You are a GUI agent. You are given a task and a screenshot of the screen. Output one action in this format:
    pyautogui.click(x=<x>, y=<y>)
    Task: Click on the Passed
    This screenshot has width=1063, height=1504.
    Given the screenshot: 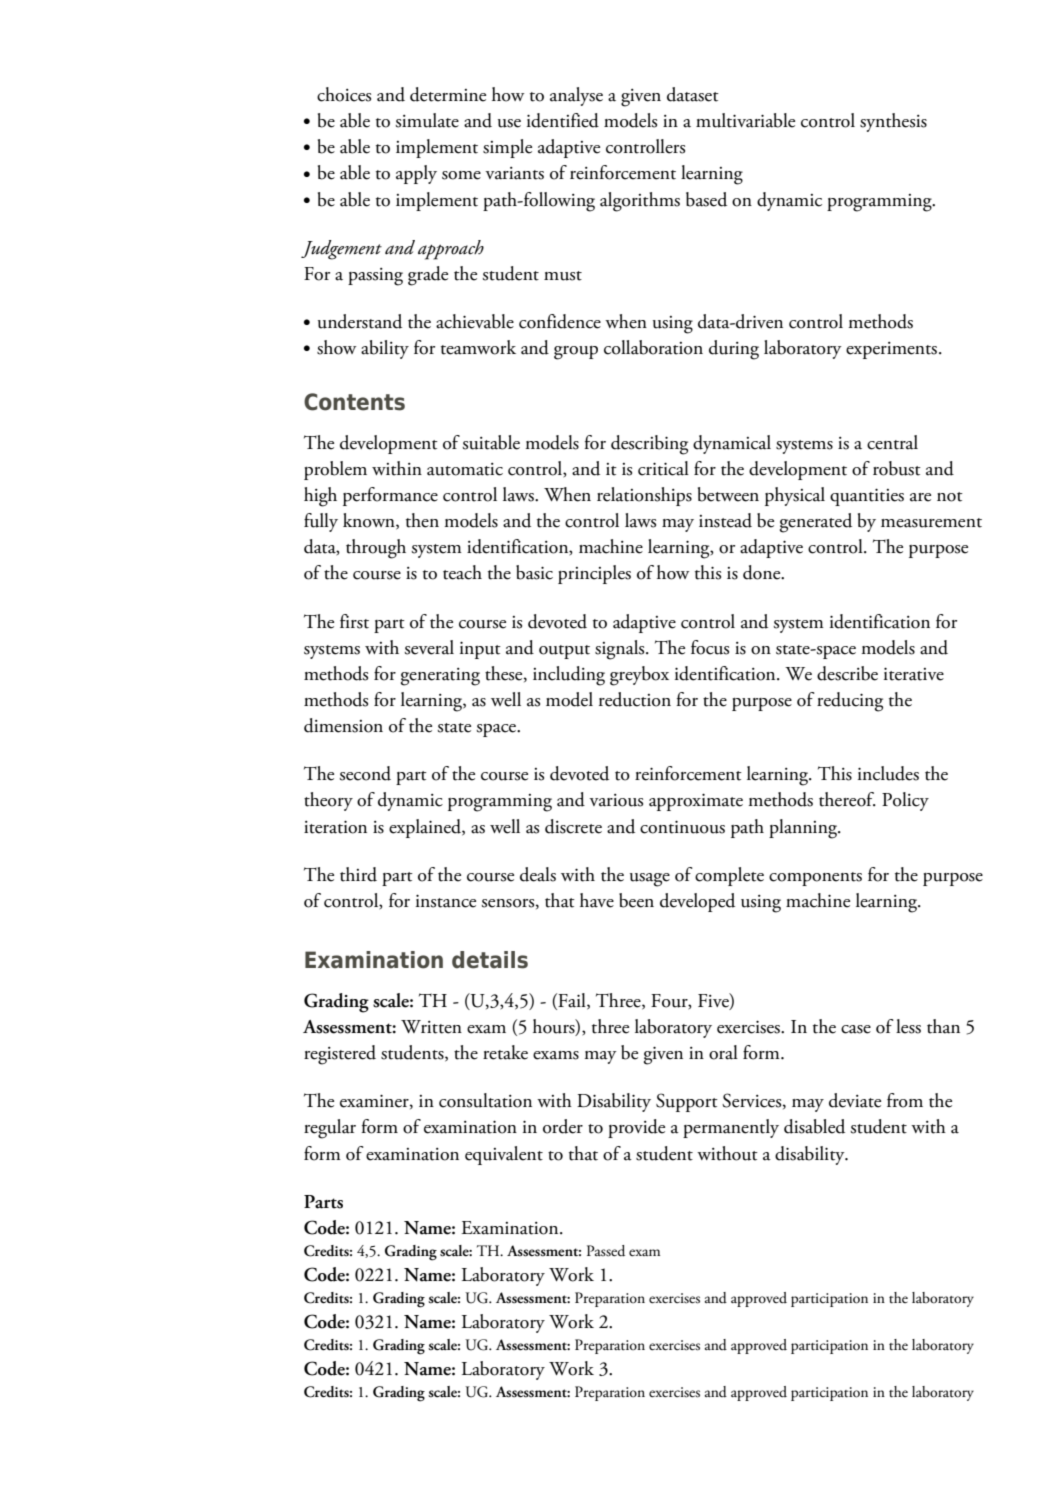 What is the action you would take?
    pyautogui.click(x=606, y=1251)
